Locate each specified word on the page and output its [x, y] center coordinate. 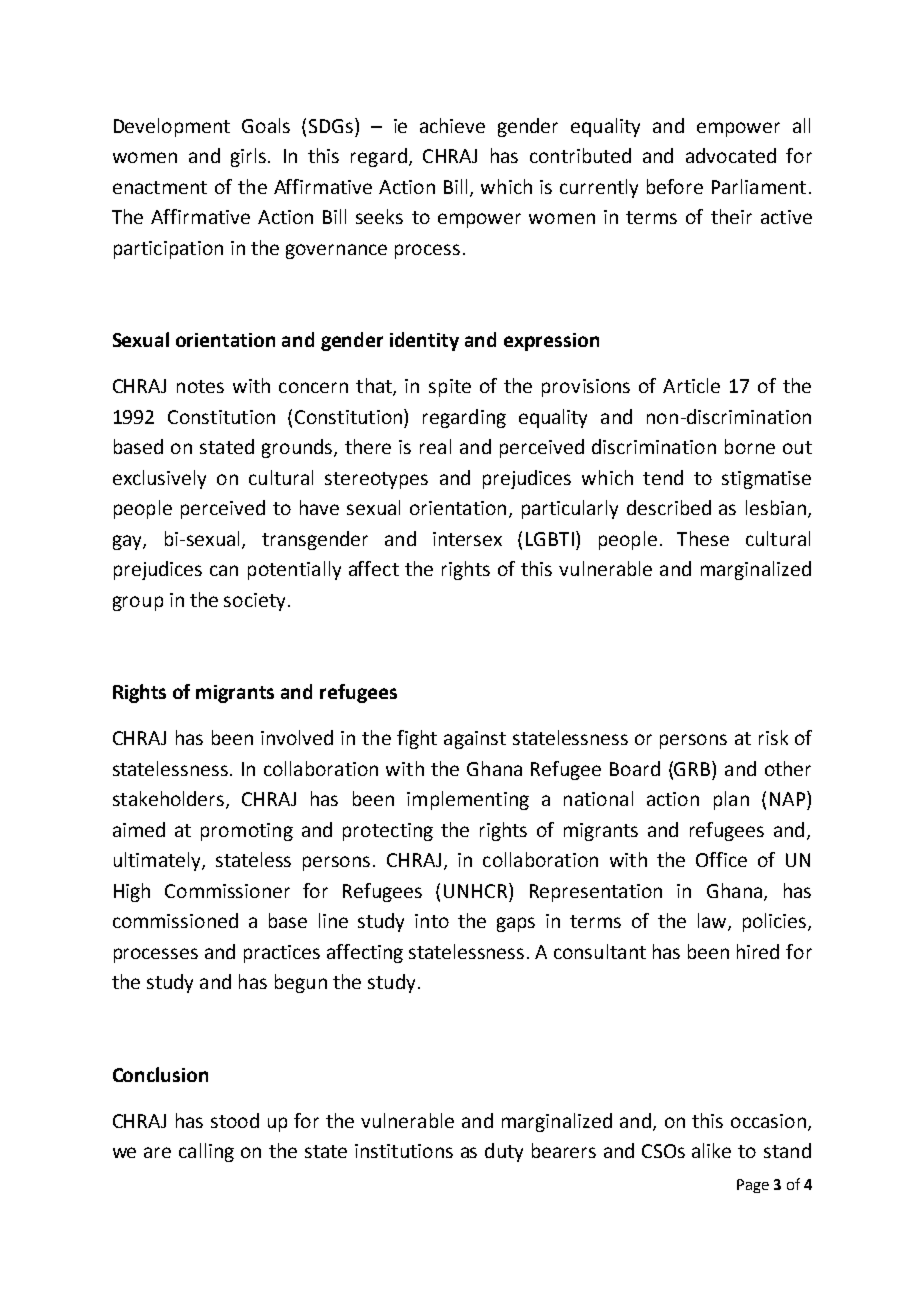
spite [450, 388]
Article [691, 385]
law [713, 922]
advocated [731, 155]
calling [206, 1152]
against [475, 740]
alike [711, 1150]
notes [200, 386]
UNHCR [477, 890]
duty [504, 1152]
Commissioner [227, 891]
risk [773, 737]
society [256, 602]
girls [250, 157]
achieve [452, 125]
